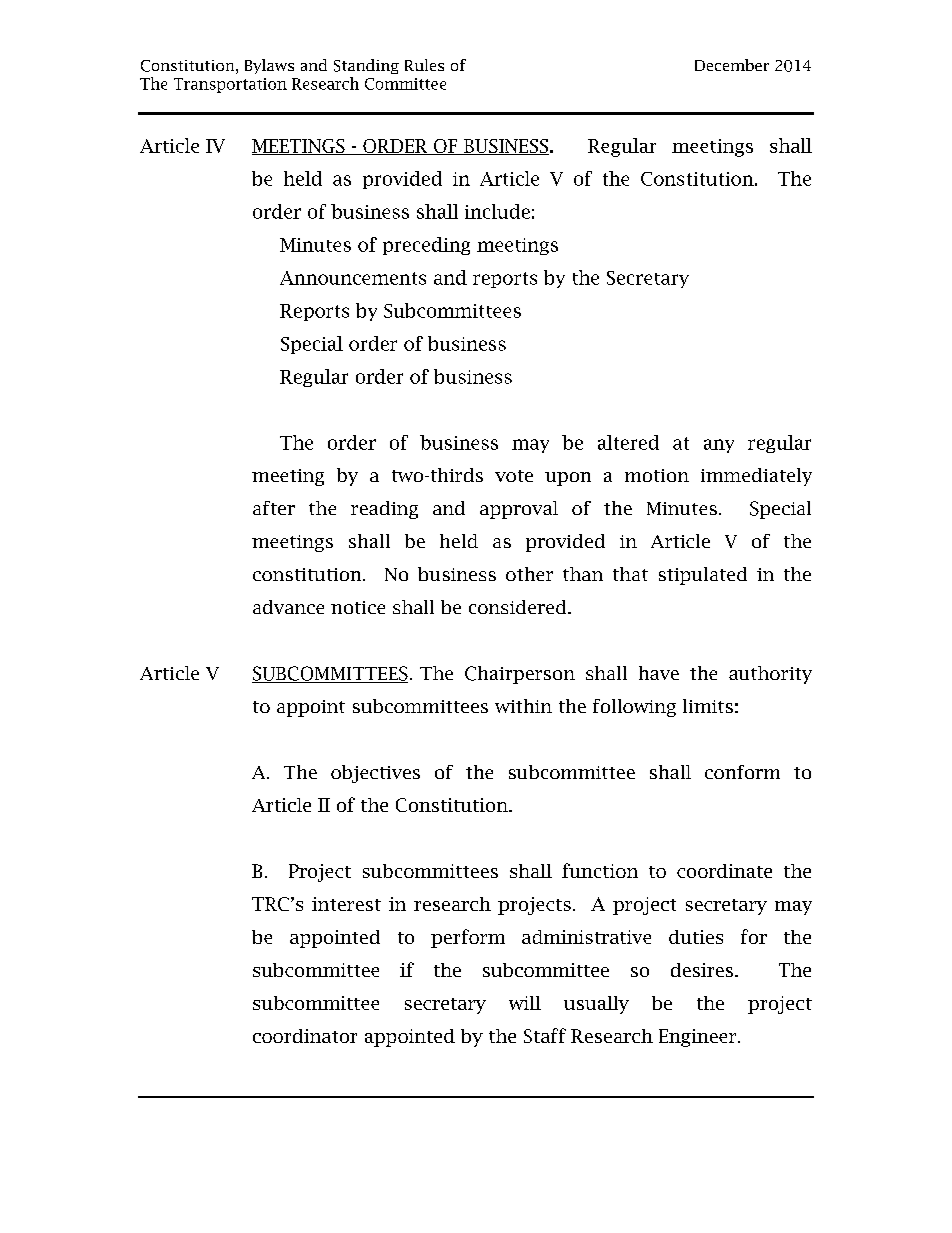 The image size is (952, 1233). What do you see at coordinates (269, 66) in the screenshot?
I see `Bylaws` at bounding box center [269, 66].
